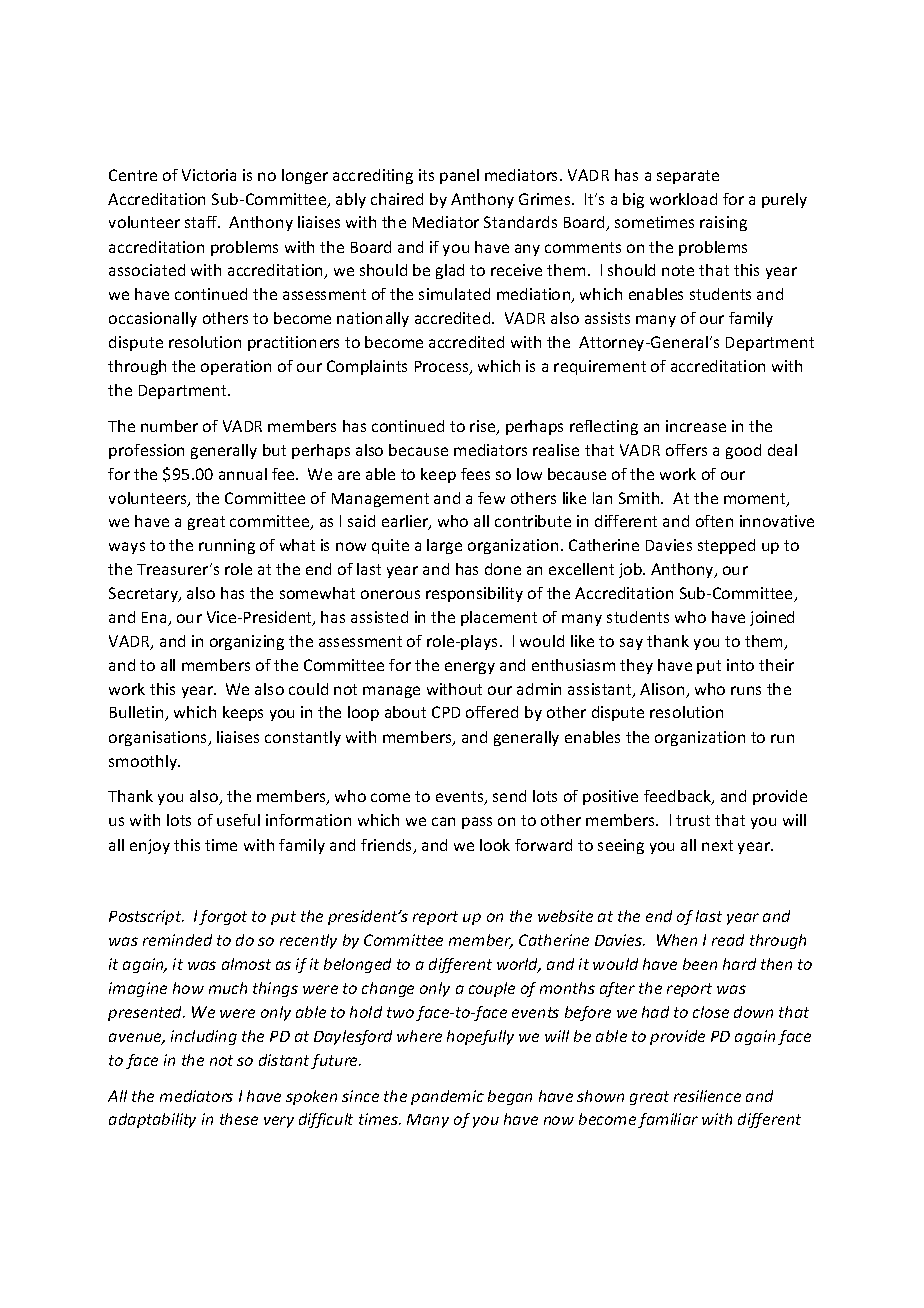 Image resolution: width=924 pixels, height=1308 pixels. Describe the element at coordinates (447, 1097) in the screenshot. I see `pandemic` at that location.
